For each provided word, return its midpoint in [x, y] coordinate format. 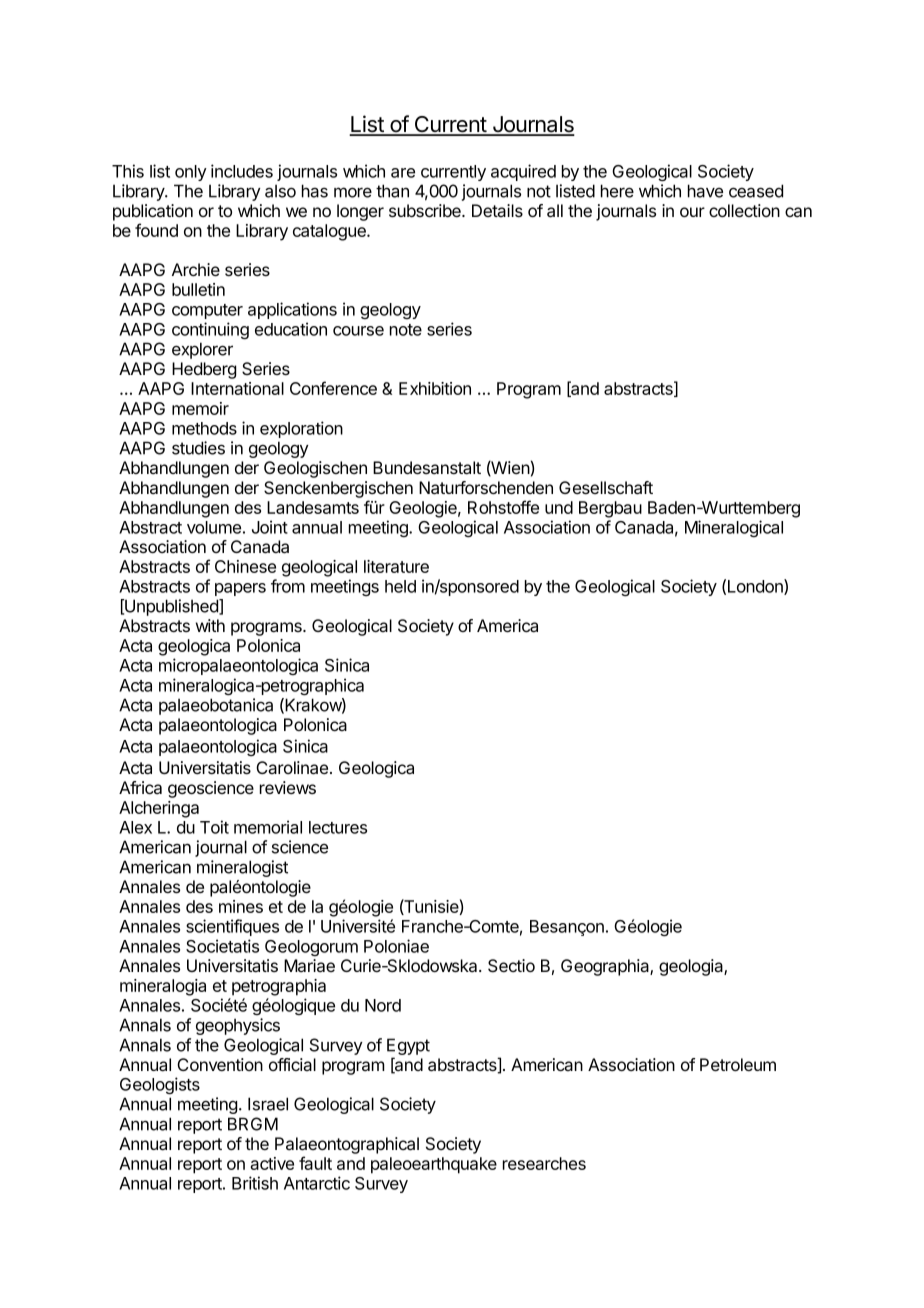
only [191, 173]
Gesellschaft [606, 488]
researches [544, 1163]
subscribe [426, 210]
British [255, 1183]
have [705, 191]
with [210, 625]
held [400, 586]
